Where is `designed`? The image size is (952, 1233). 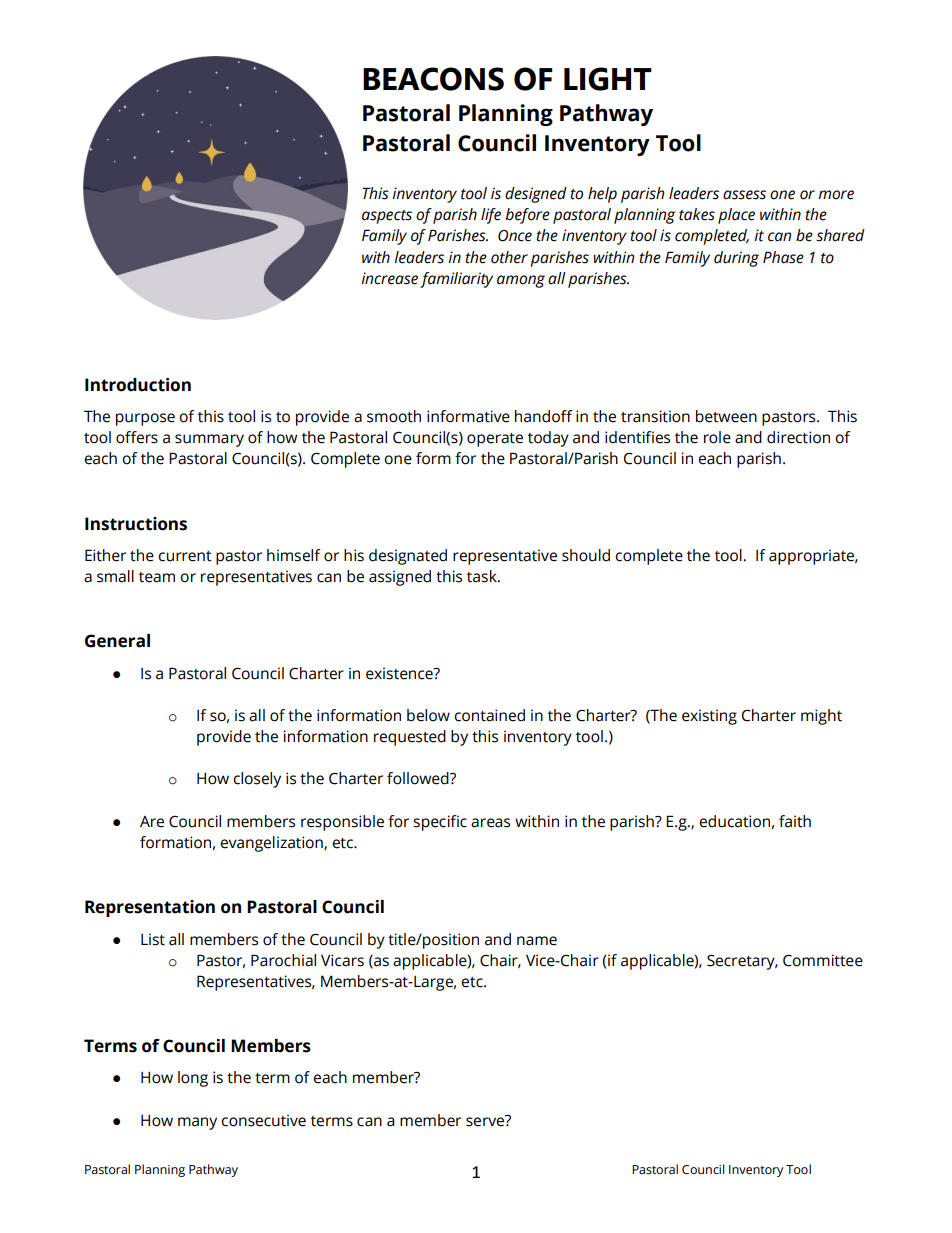
designed is located at coordinates (536, 195).
